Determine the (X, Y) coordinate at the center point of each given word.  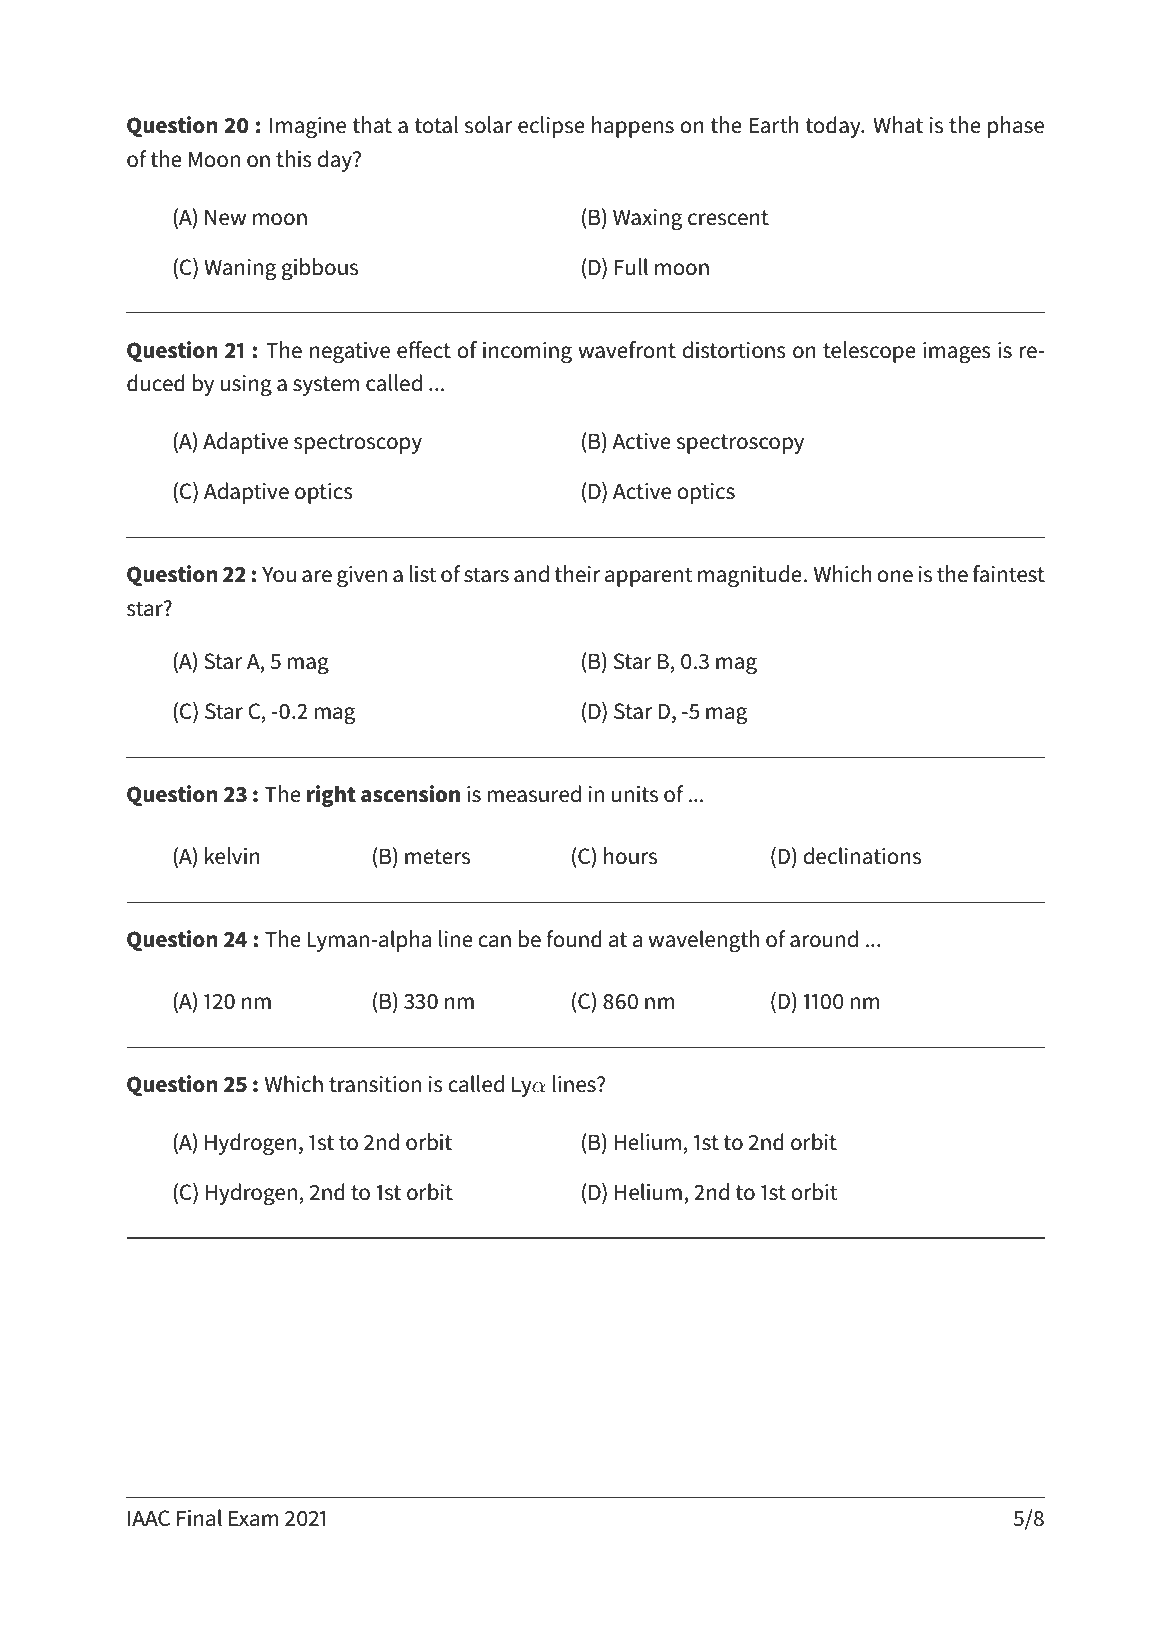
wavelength (703, 941)
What (898, 125)
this (294, 159)
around (824, 939)
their (577, 574)
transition (375, 1084)
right (331, 796)
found (574, 939)
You (279, 574)
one (895, 576)
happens (633, 127)
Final (199, 1518)
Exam (254, 1518)
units (635, 794)
